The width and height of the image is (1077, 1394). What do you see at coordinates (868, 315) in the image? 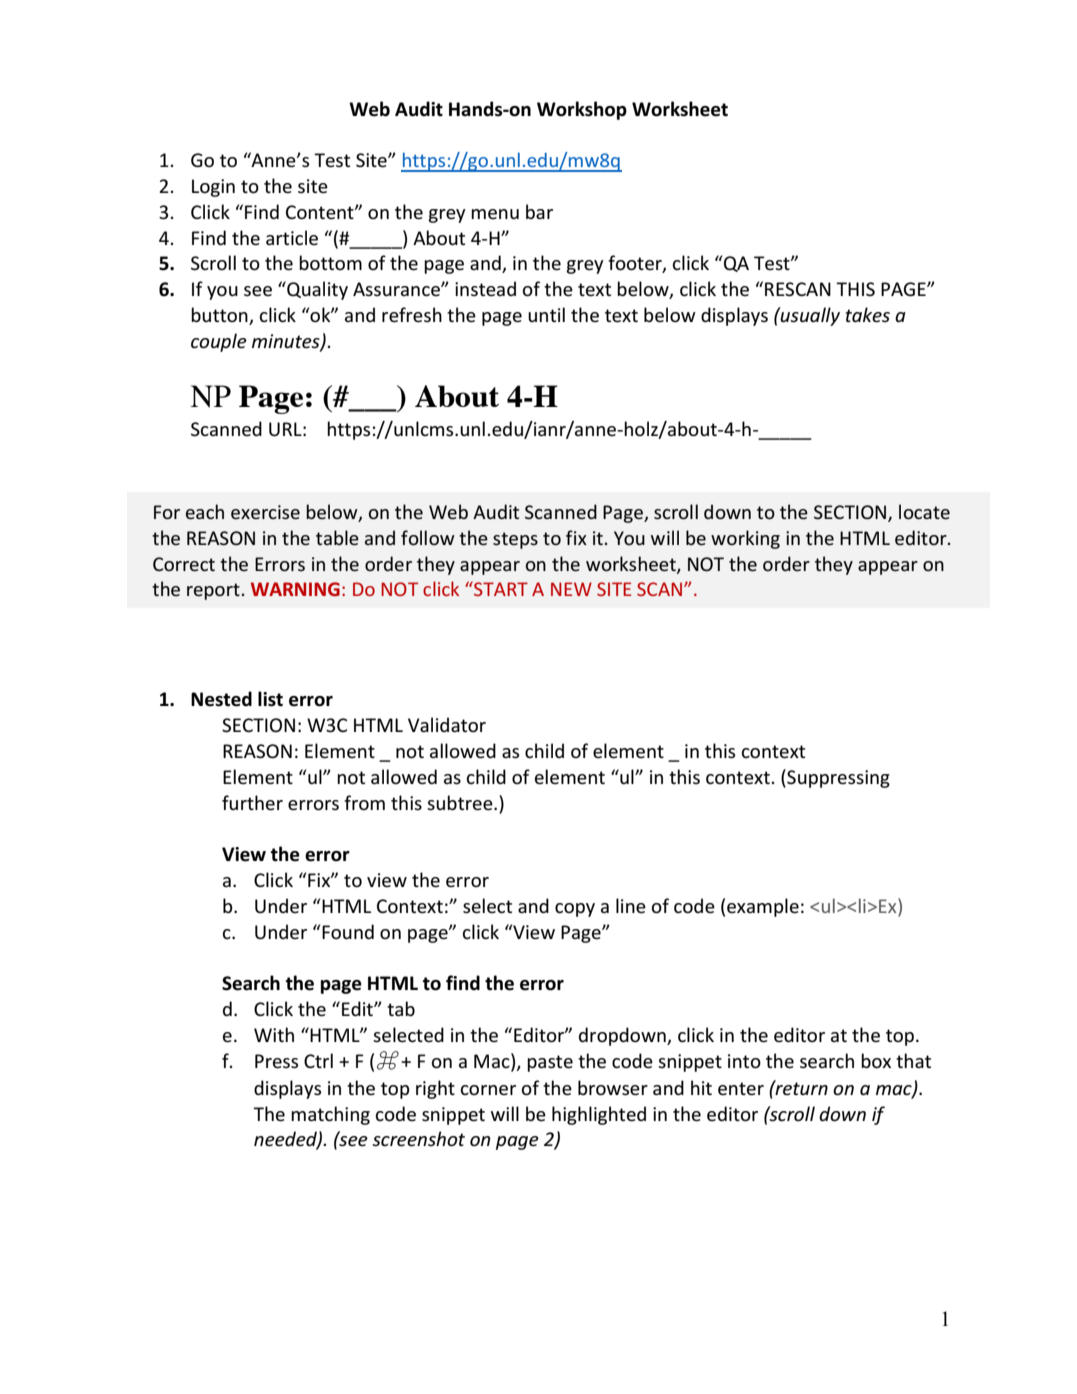
I see `takes` at bounding box center [868, 315].
